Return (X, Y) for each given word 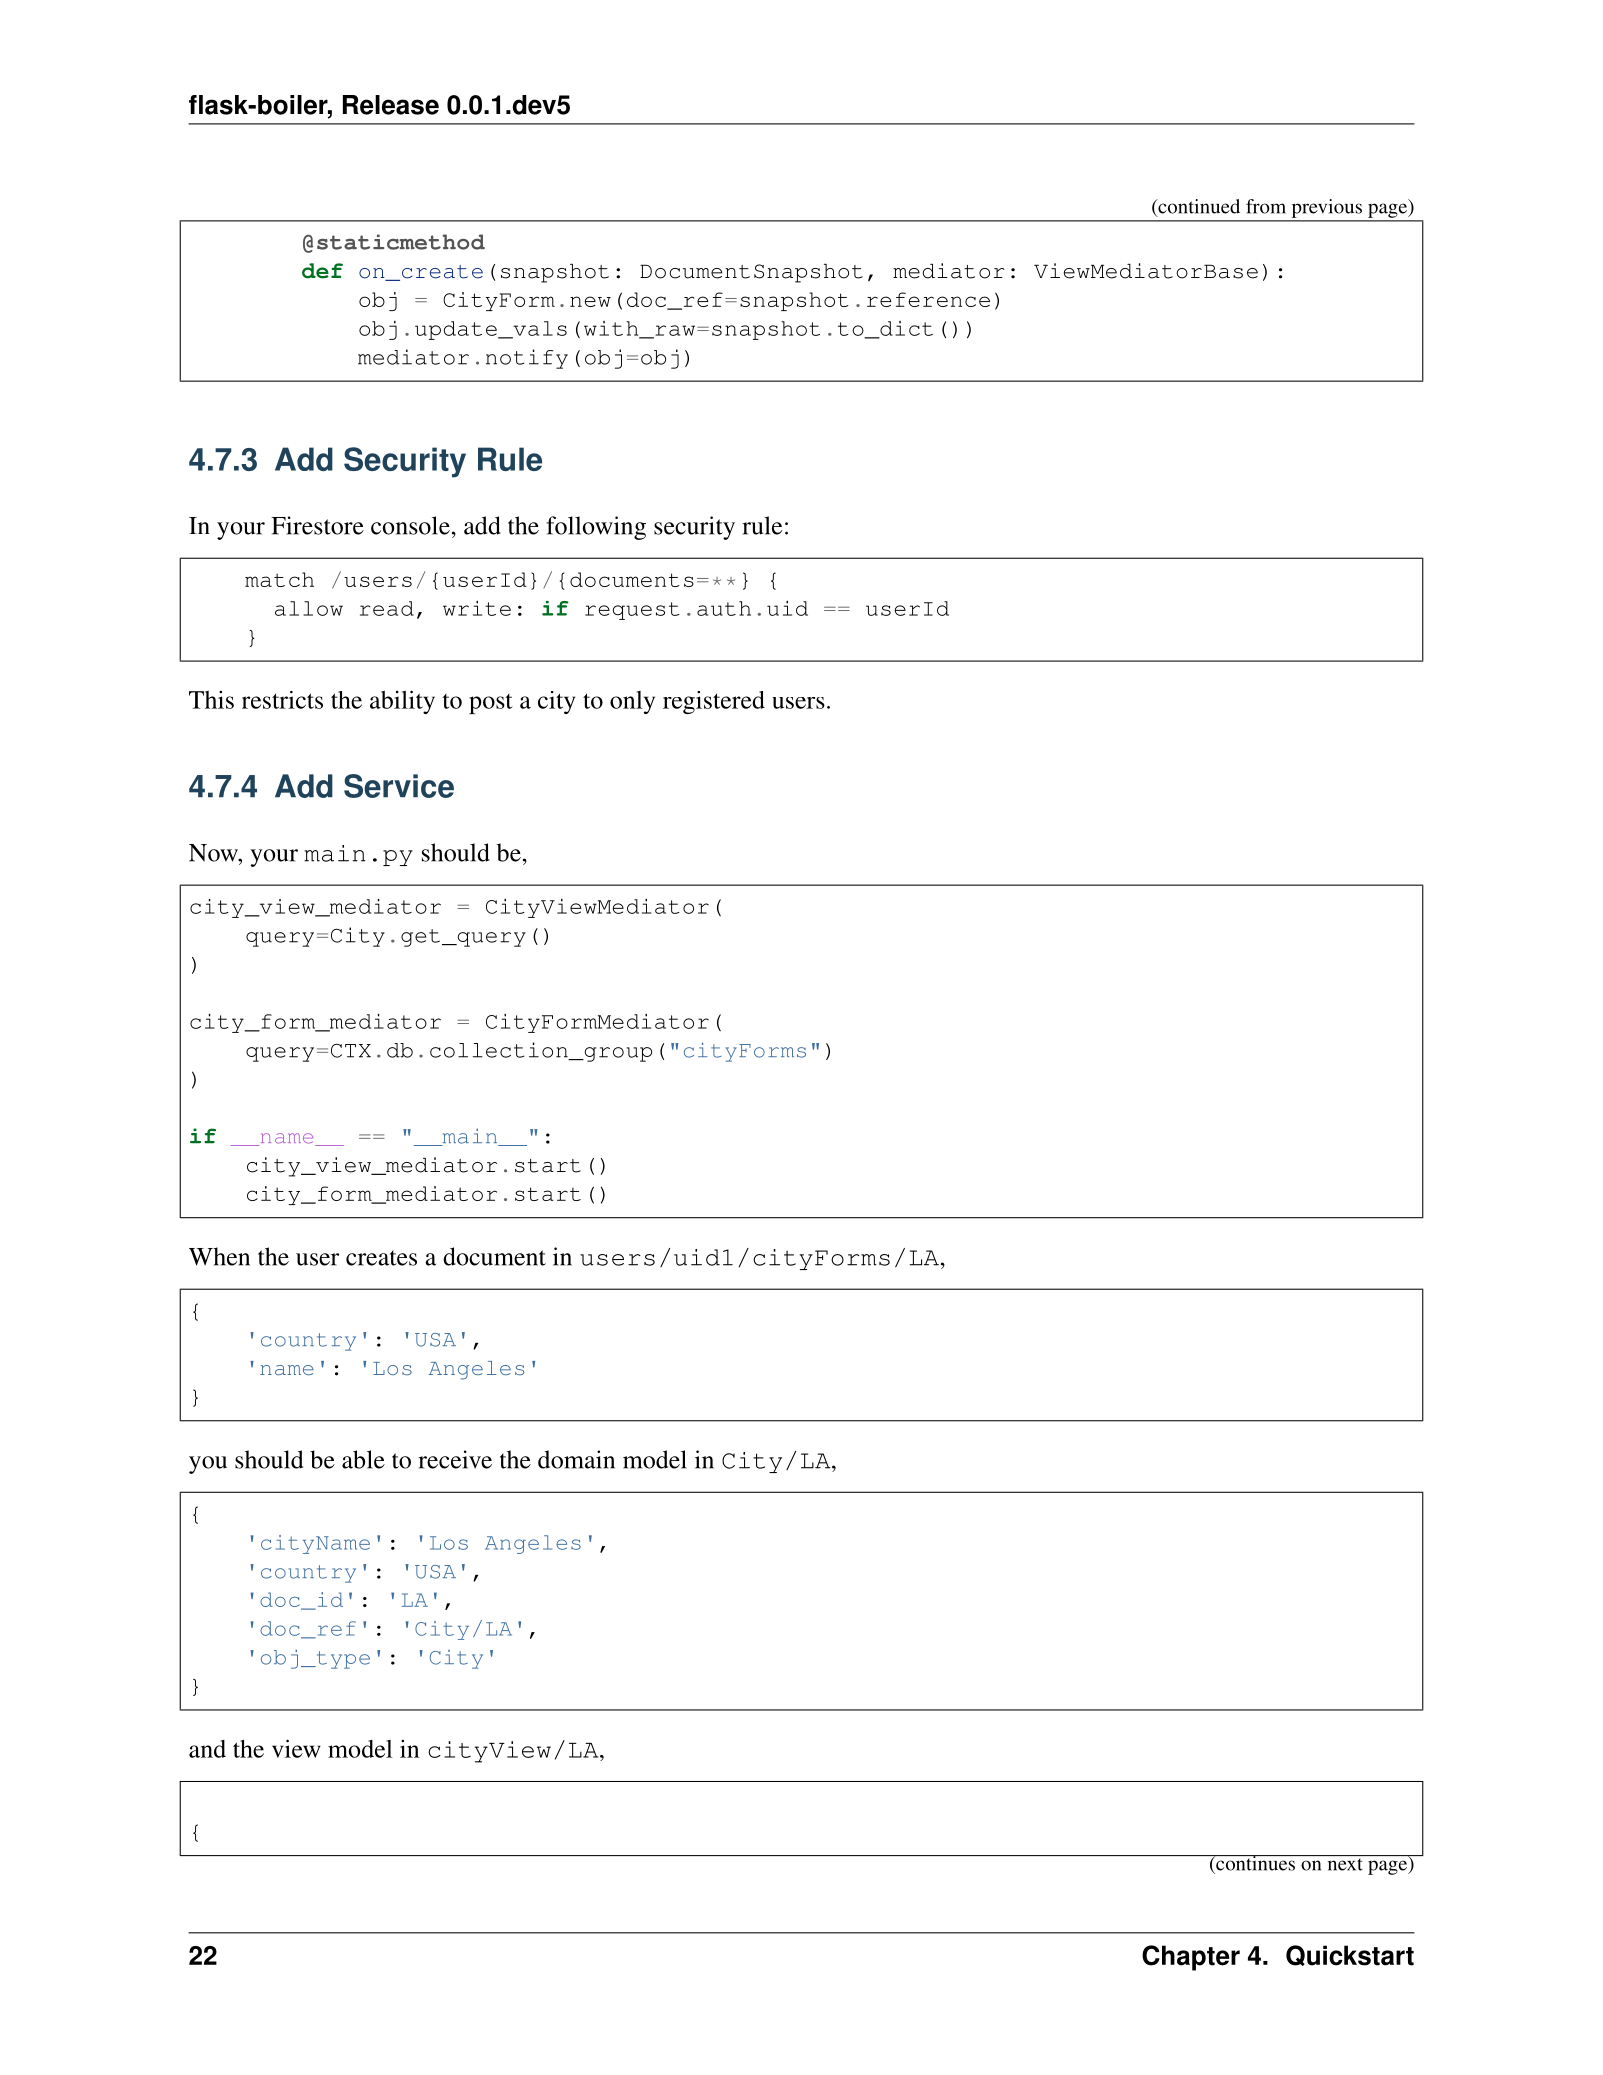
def (322, 271)
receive (455, 1459)
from (1266, 206)
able (363, 1459)
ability (402, 702)
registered (714, 702)
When (219, 1256)
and (207, 1749)
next (1345, 1864)
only (632, 702)
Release (391, 105)
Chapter (1191, 1958)
